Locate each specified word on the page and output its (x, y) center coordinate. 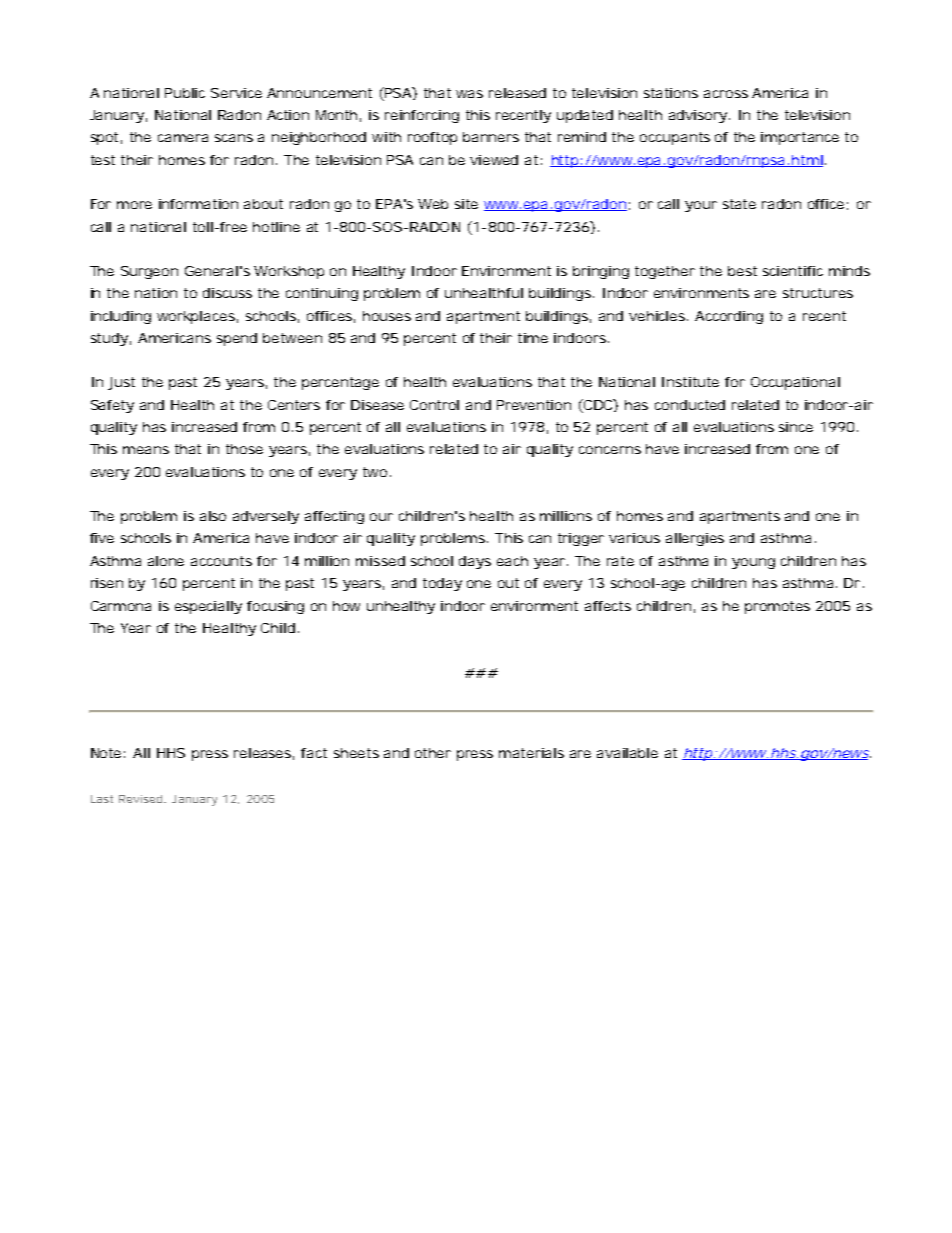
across (726, 94)
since (796, 427)
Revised (142, 799)
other (433, 753)
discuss (227, 293)
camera (183, 138)
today (442, 584)
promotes (777, 607)
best (742, 271)
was (469, 94)
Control (434, 405)
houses (387, 316)
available (627, 753)
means (146, 450)
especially (208, 607)
